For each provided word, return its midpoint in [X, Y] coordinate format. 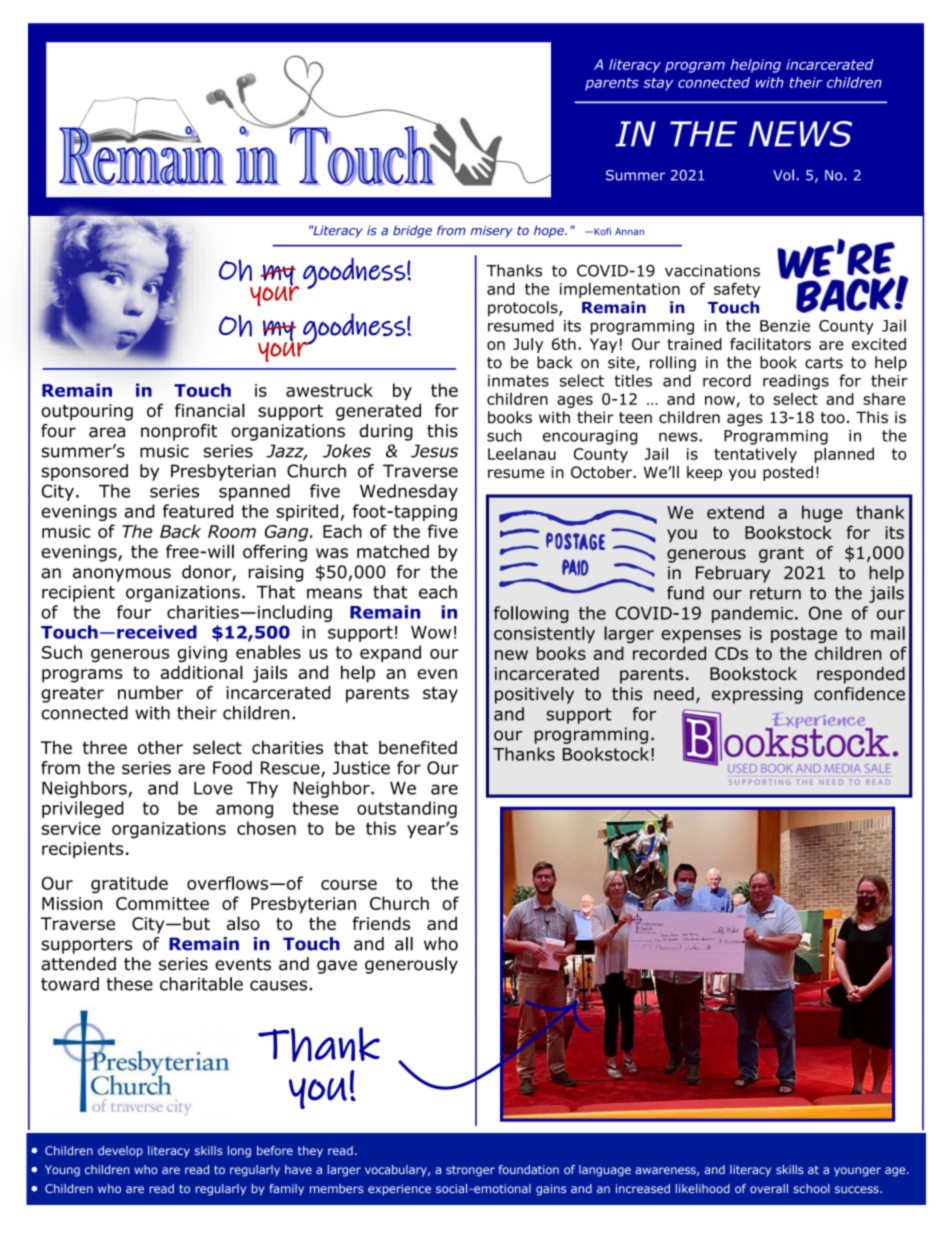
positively [534, 695]
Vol [783, 175]
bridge [412, 231]
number [150, 693]
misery [492, 232]
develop [120, 1152]
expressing [757, 695]
